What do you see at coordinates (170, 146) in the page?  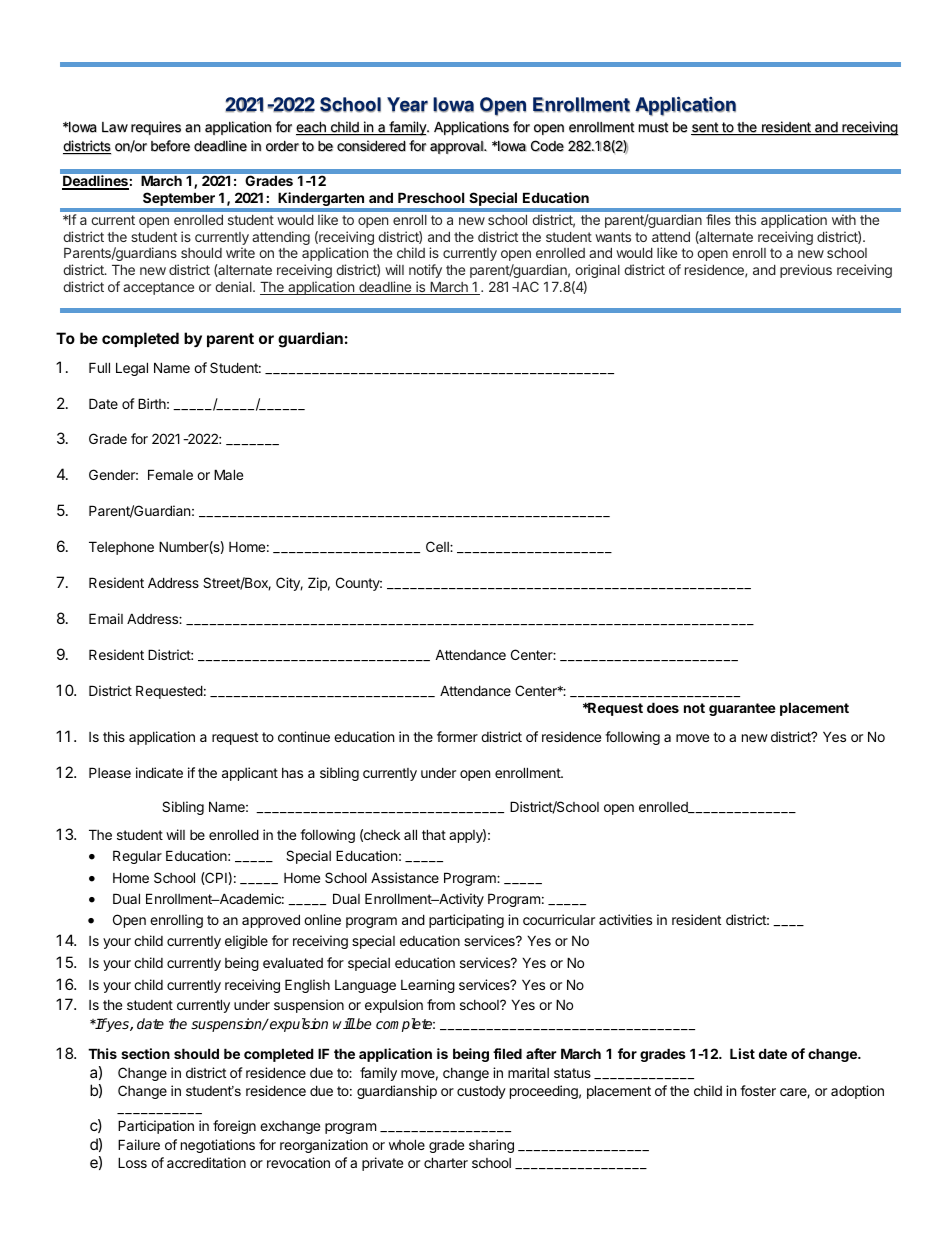 I see `before` at bounding box center [170, 146].
